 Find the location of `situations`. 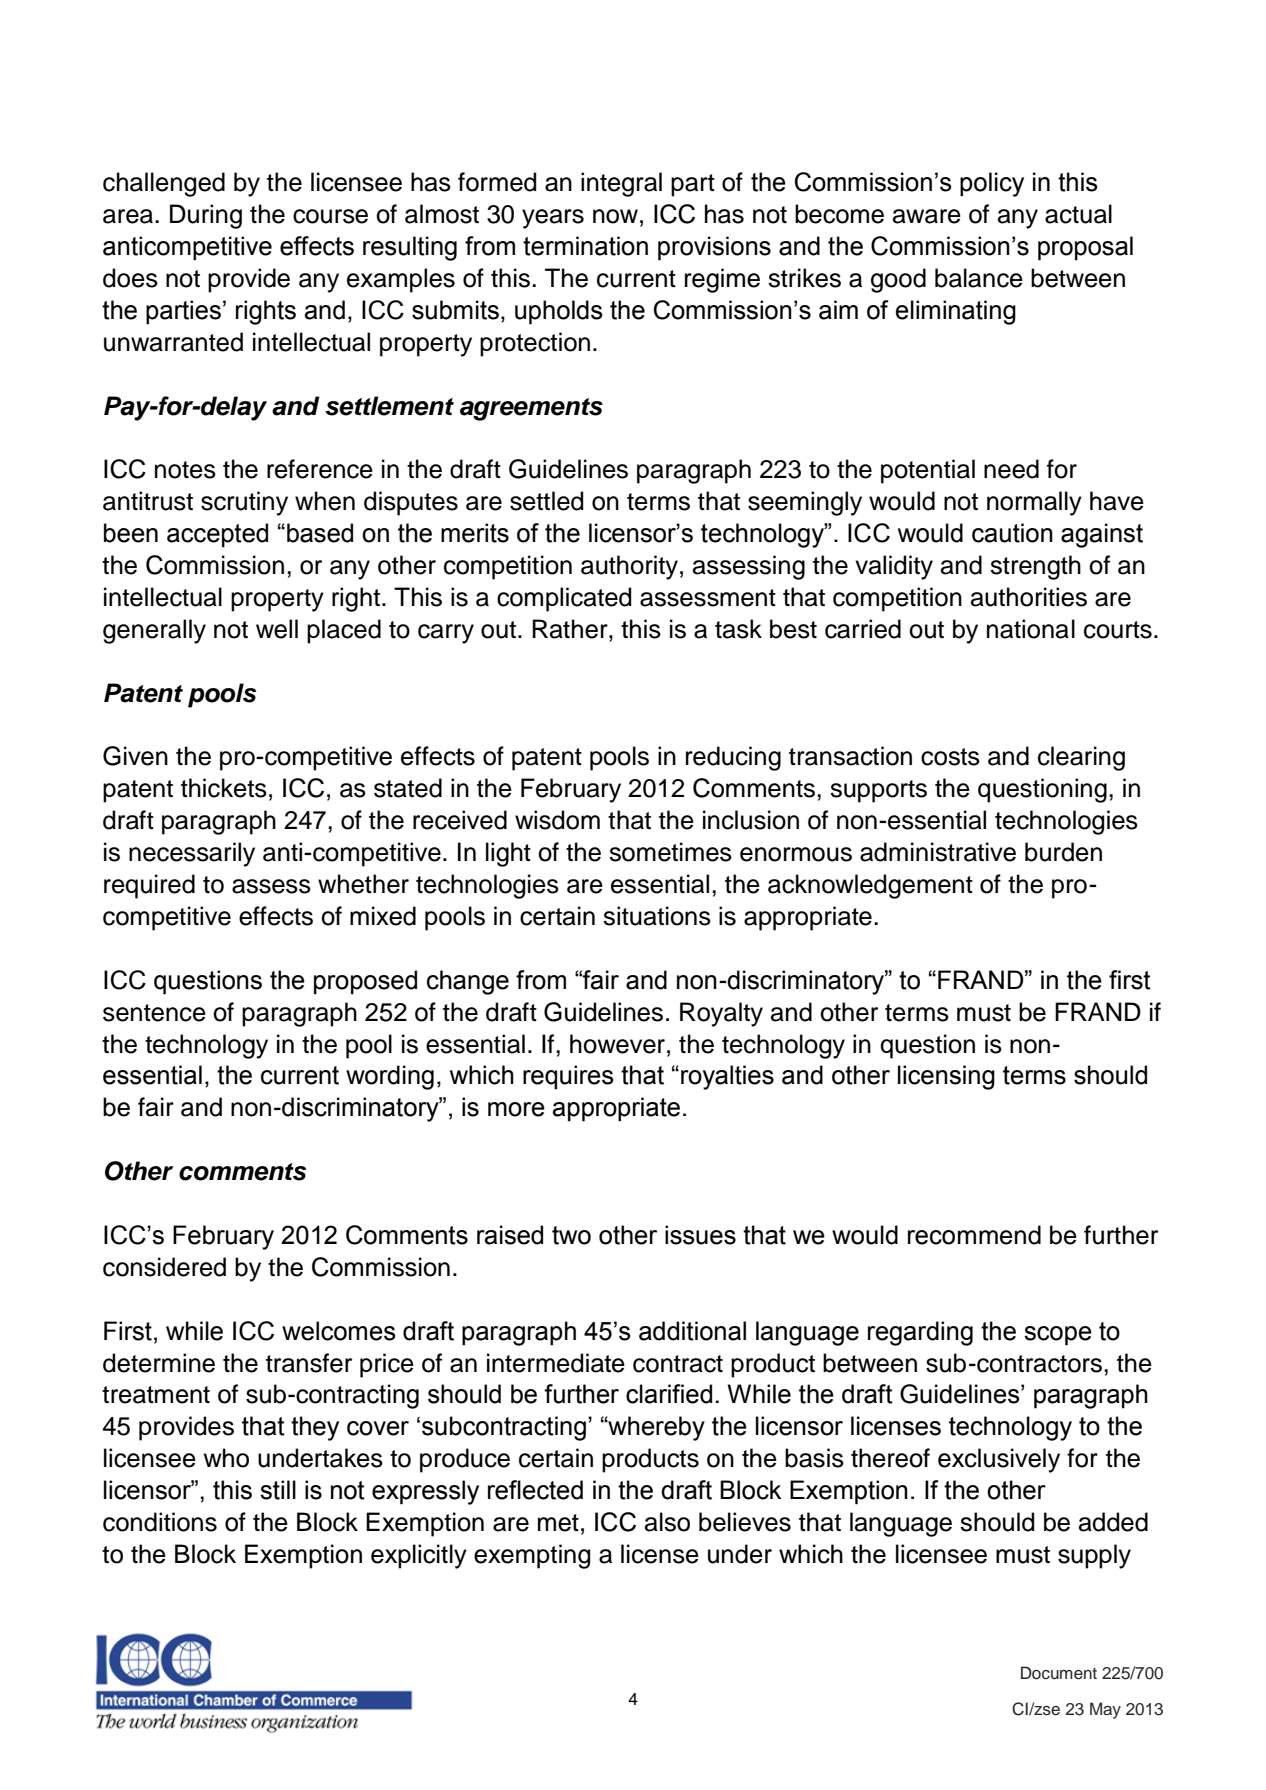

situations is located at coordinates (657, 916).
